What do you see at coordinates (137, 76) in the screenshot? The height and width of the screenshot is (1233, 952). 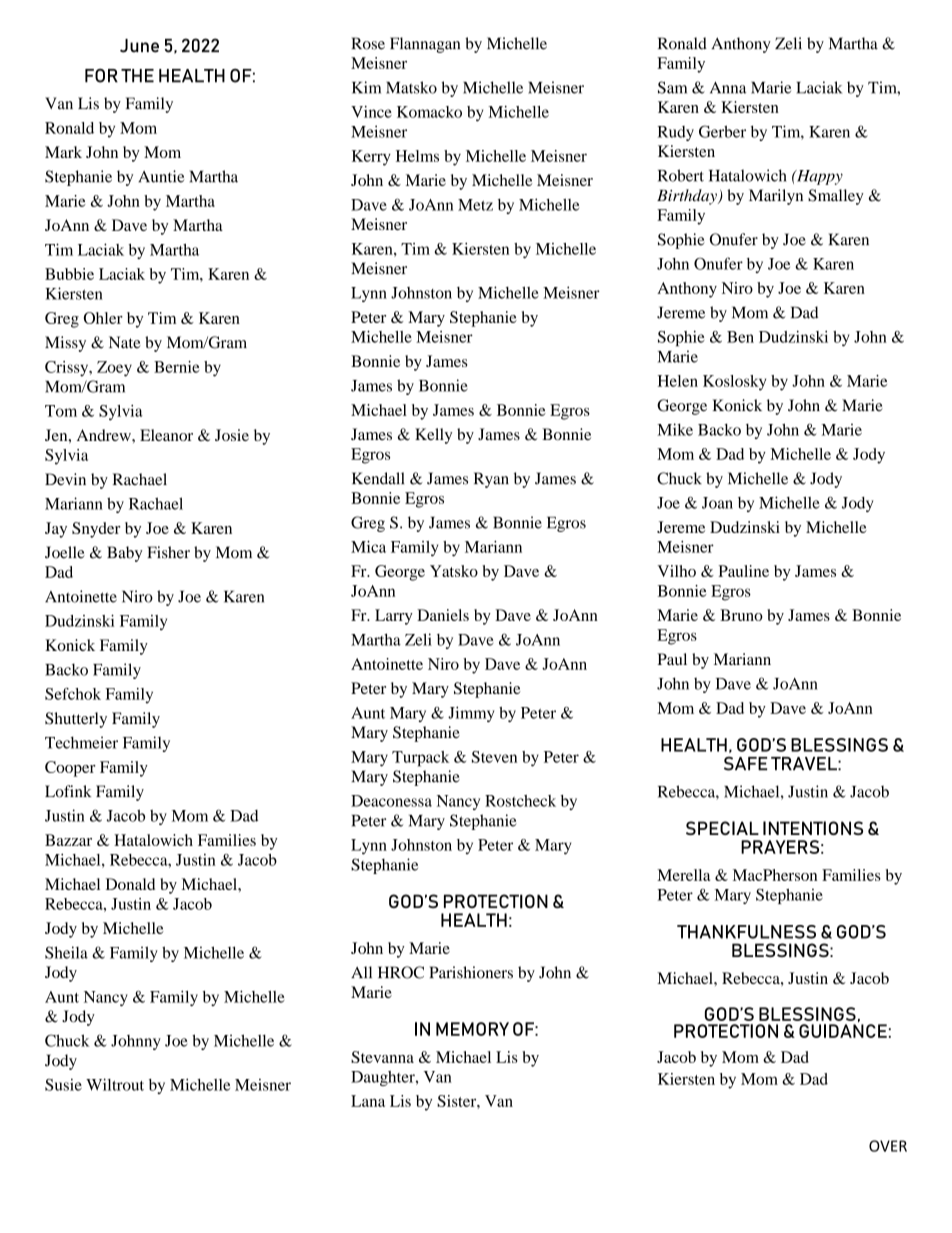 I see `THE` at bounding box center [137, 76].
